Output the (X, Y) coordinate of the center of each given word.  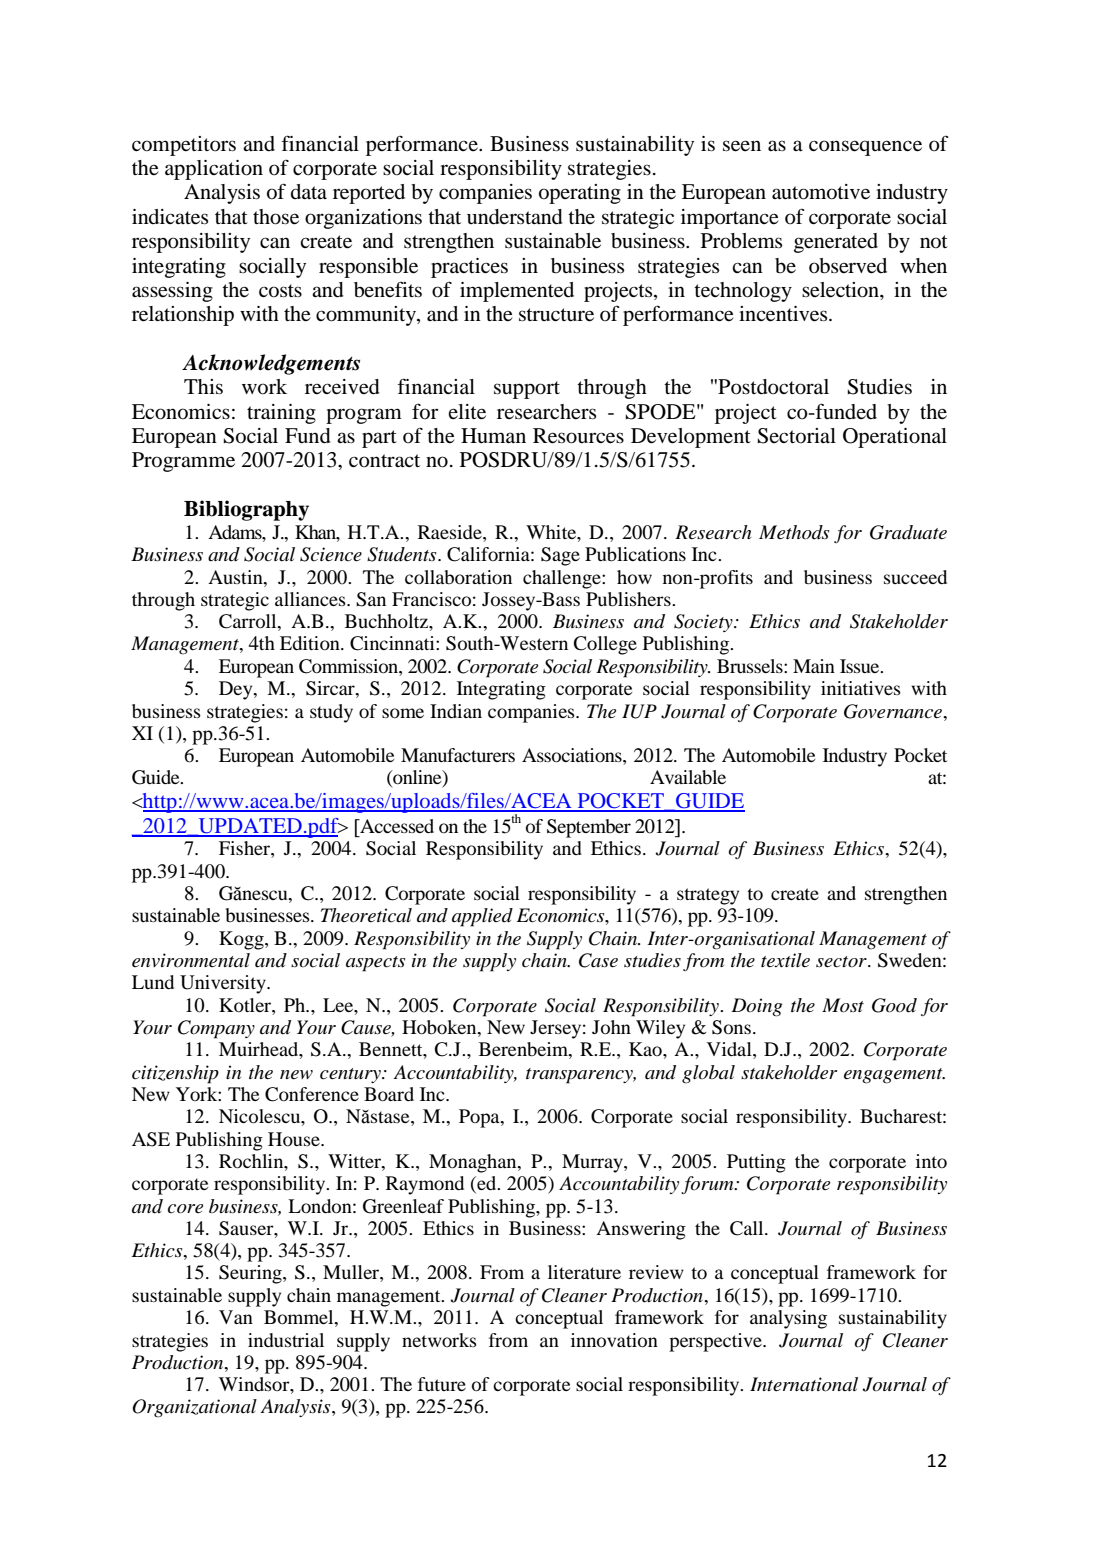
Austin (236, 577)
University (224, 984)
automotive (821, 192)
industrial (286, 1340)
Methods (794, 532)
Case (598, 960)
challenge (563, 579)
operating (580, 194)
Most (843, 1005)
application (214, 170)
